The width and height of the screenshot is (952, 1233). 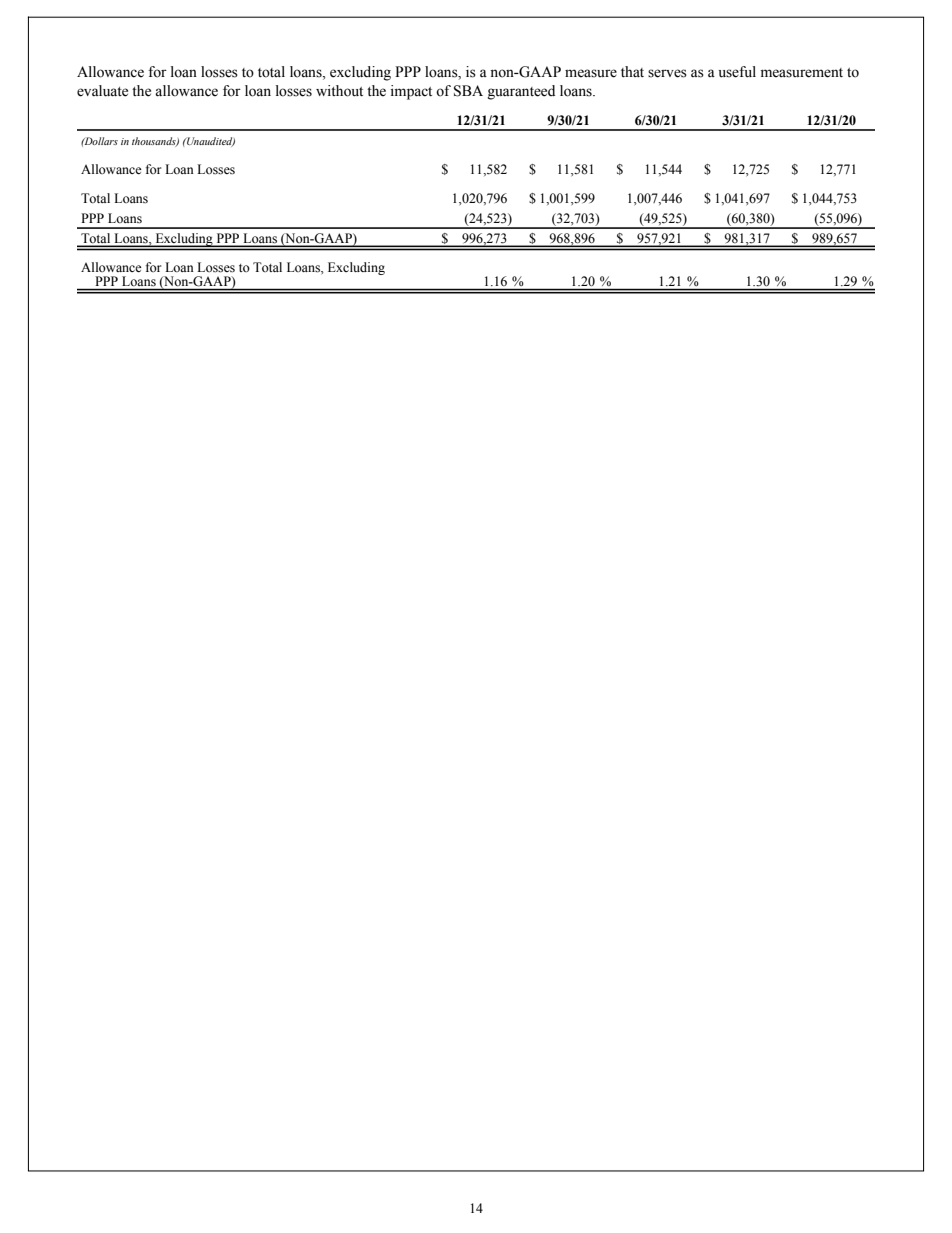 What do you see at coordinates (468, 91) in the screenshot?
I see `SBA` at bounding box center [468, 91].
